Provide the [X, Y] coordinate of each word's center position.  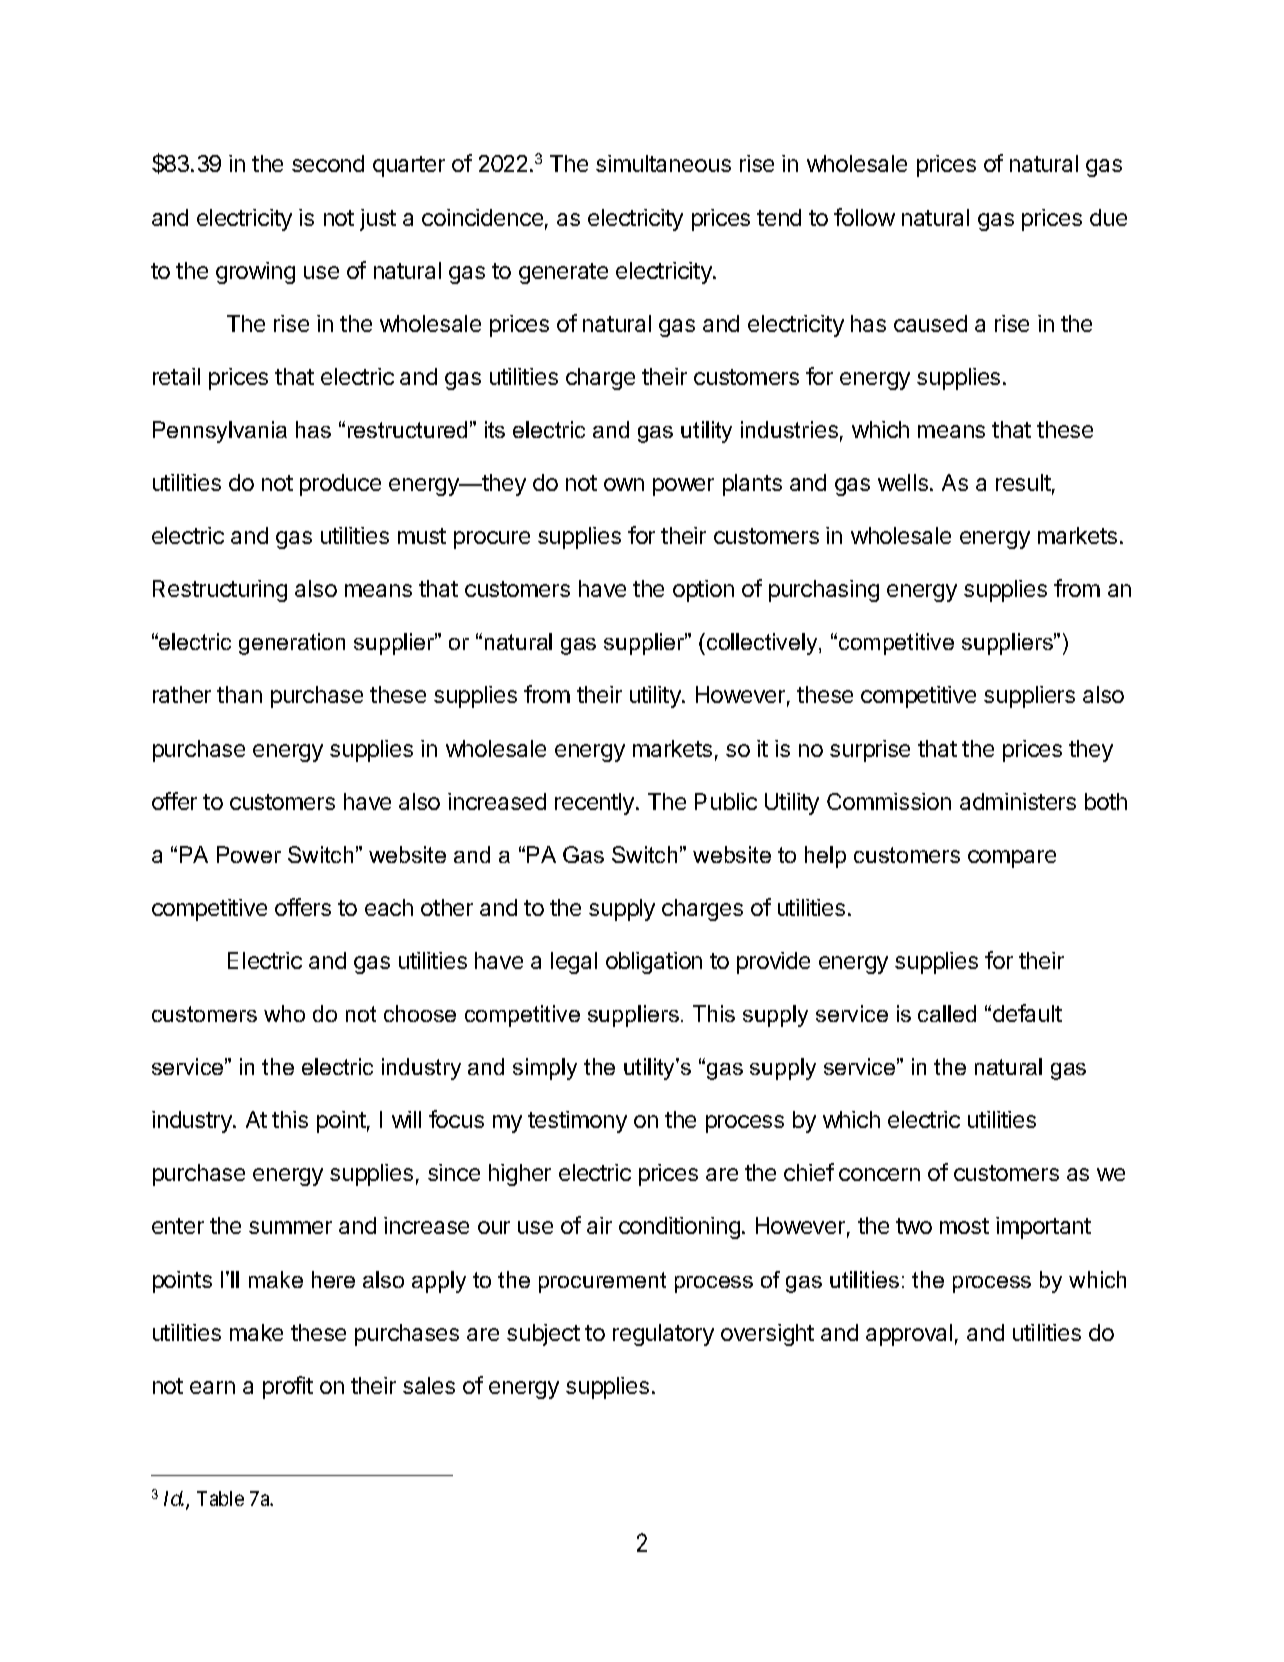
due [1108, 217]
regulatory [663, 1335]
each [389, 907]
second [328, 163]
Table [220, 1498]
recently [596, 804]
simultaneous [663, 163]
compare [1012, 859]
